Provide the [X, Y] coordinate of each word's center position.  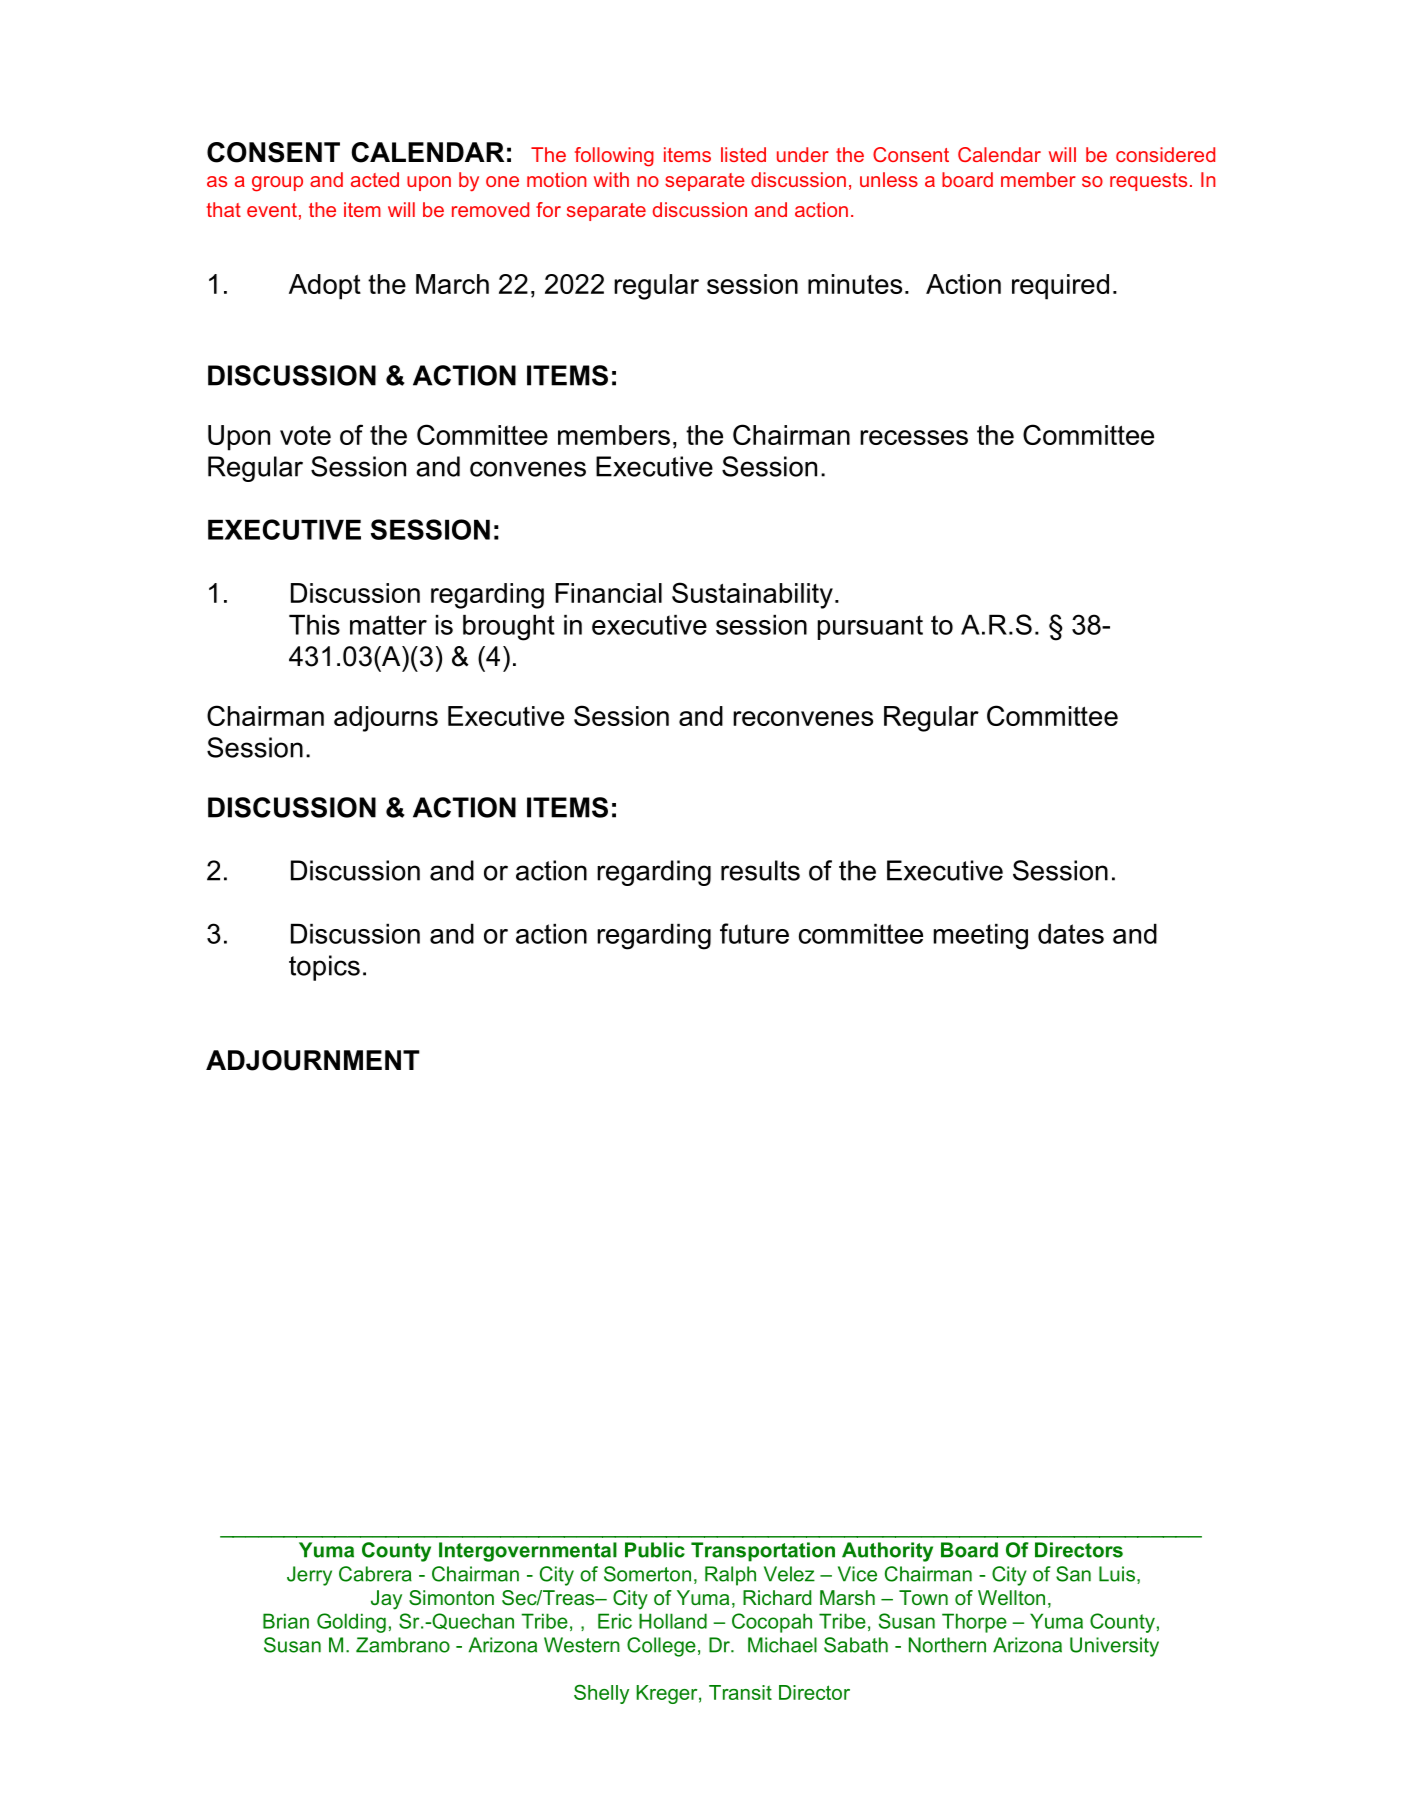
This [314, 625]
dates [1071, 934]
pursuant [870, 627]
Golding [351, 1623]
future [754, 933]
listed [743, 154]
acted [375, 179]
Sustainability [752, 595]
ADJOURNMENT [313, 1060]
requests [1148, 182]
